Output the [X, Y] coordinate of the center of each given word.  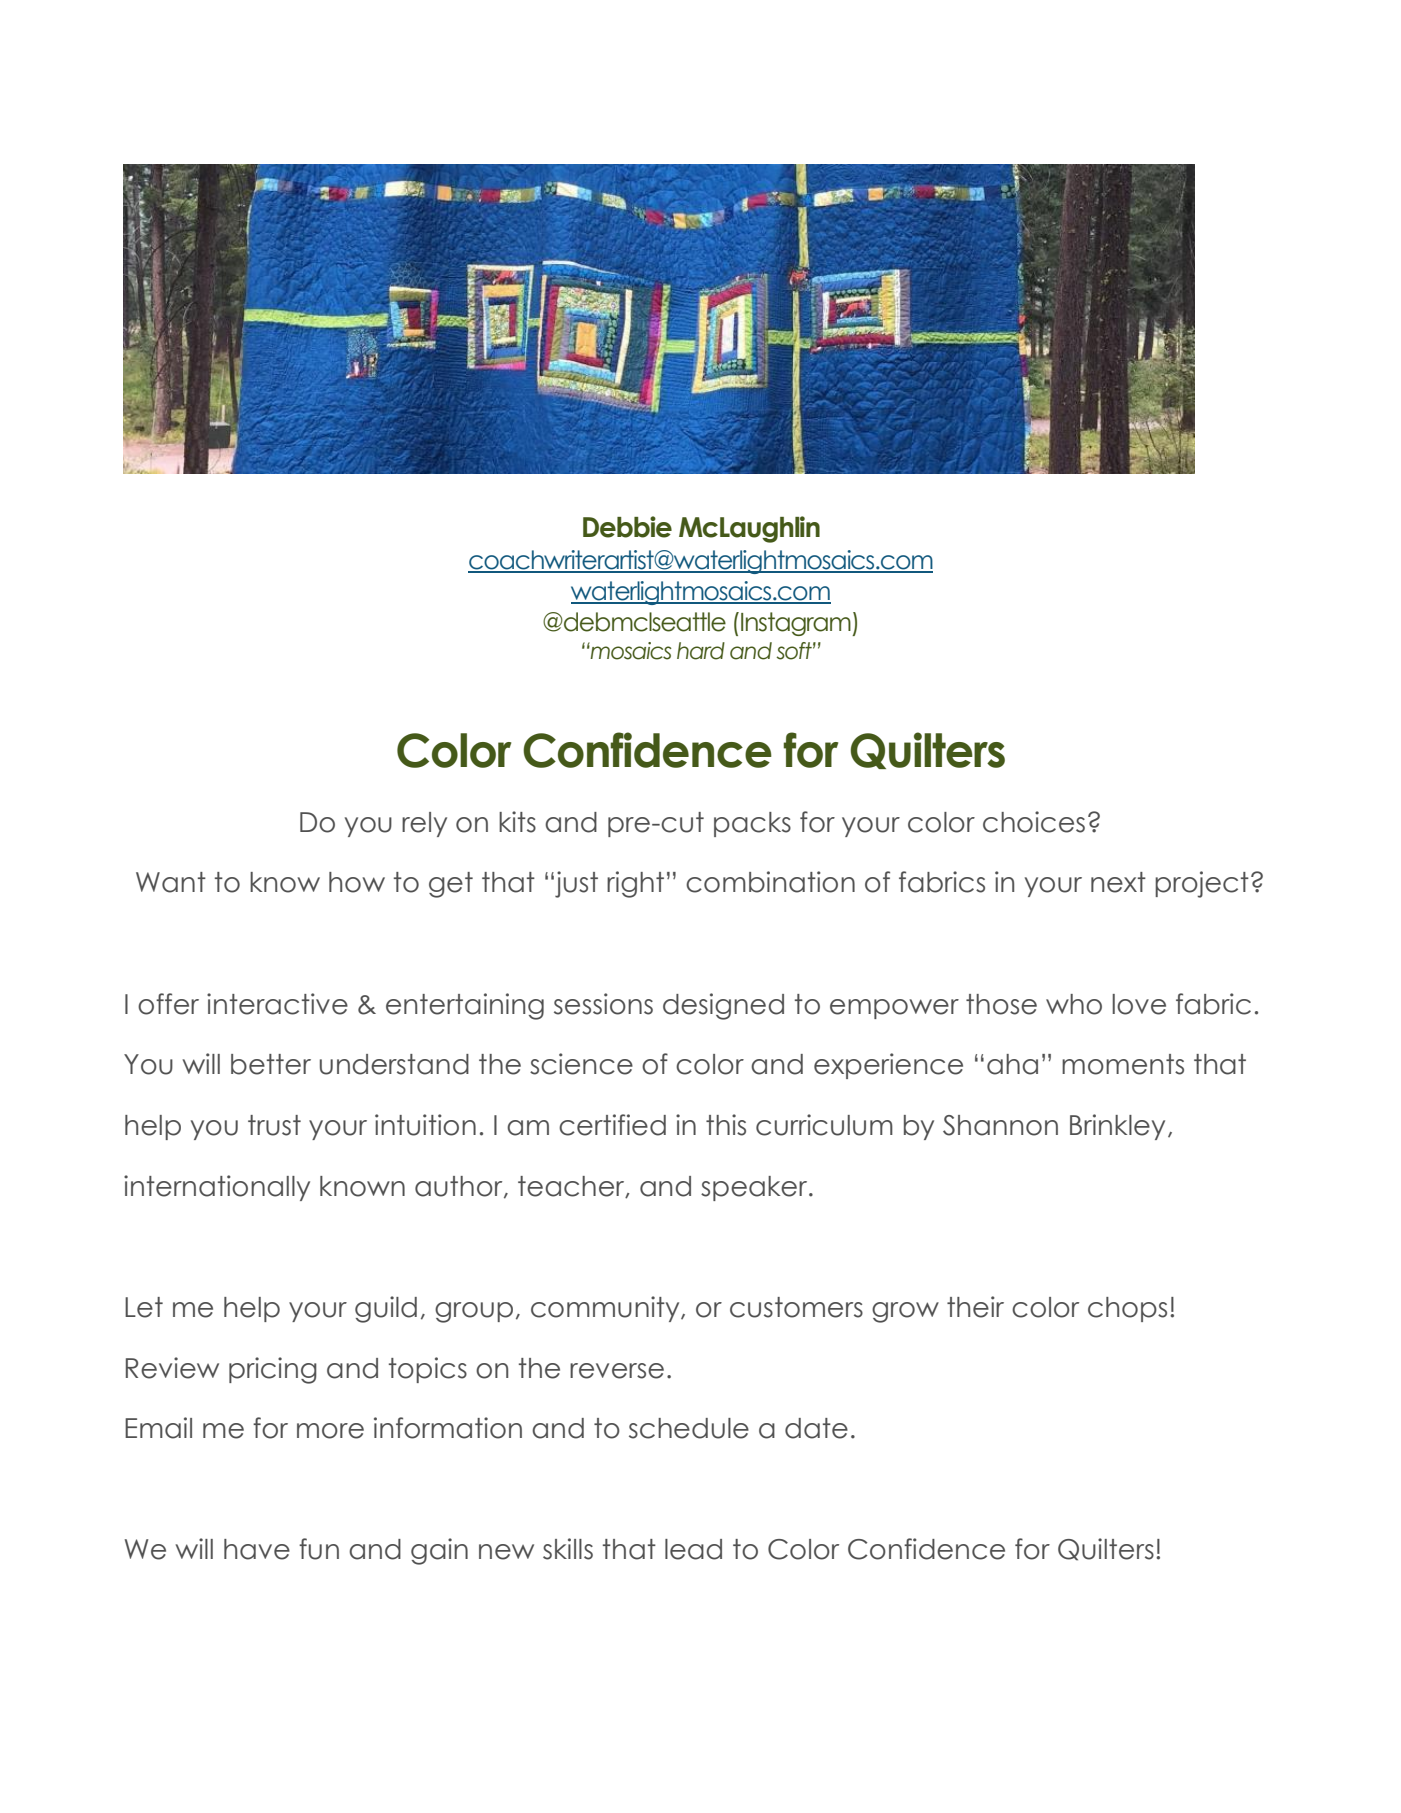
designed [723, 1006]
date [816, 1428]
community [606, 1309]
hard [701, 651]
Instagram [797, 624]
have [257, 1549]
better [271, 1064]
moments [1123, 1064]
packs [752, 824]
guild [386, 1309]
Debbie [627, 527]
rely [424, 824]
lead [693, 1549]
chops [1127, 1309]
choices [1034, 822]
